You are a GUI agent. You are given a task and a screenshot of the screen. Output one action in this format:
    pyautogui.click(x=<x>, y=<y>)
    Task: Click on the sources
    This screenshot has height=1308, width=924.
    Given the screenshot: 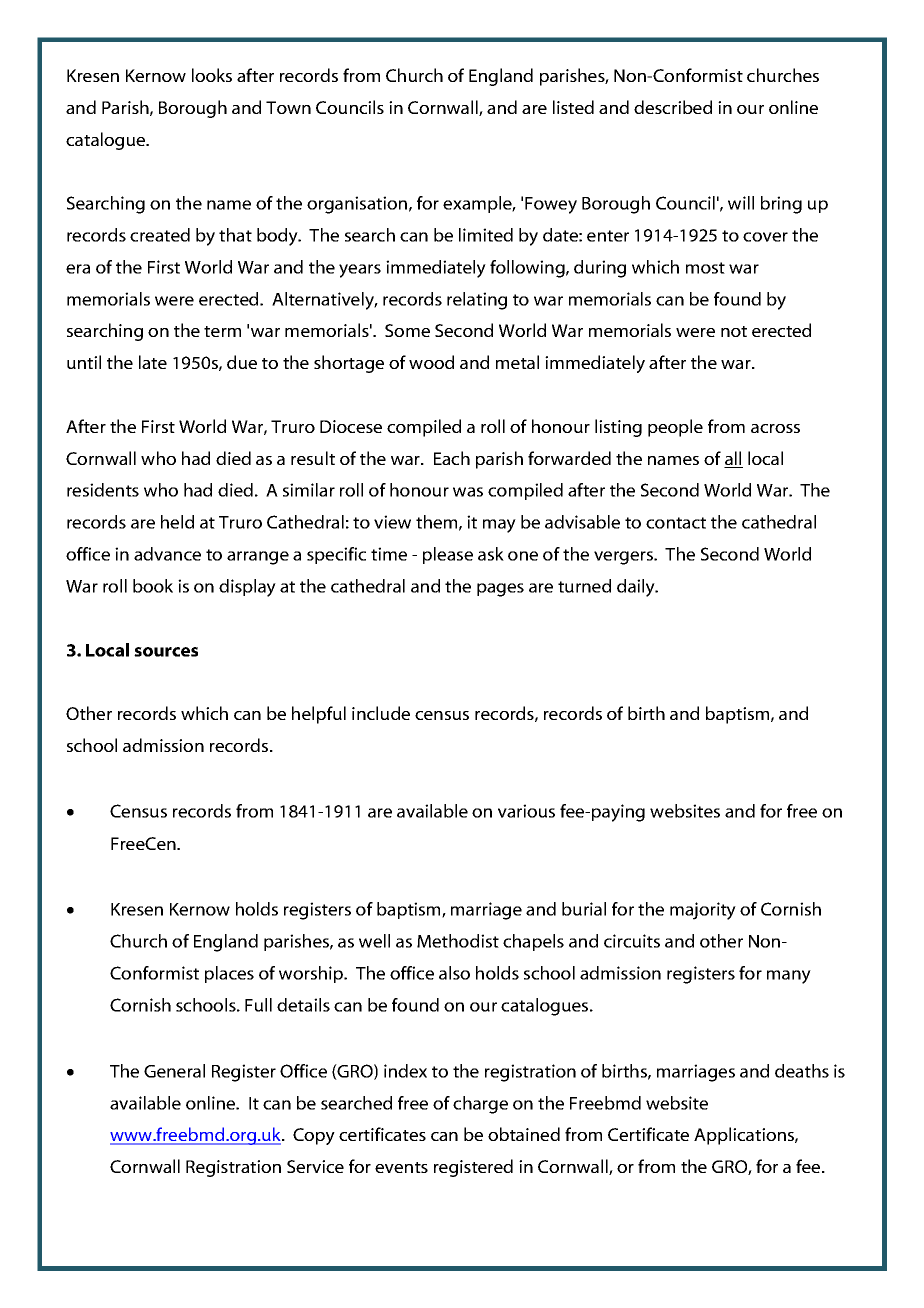 What is the action you would take?
    pyautogui.click(x=166, y=652)
